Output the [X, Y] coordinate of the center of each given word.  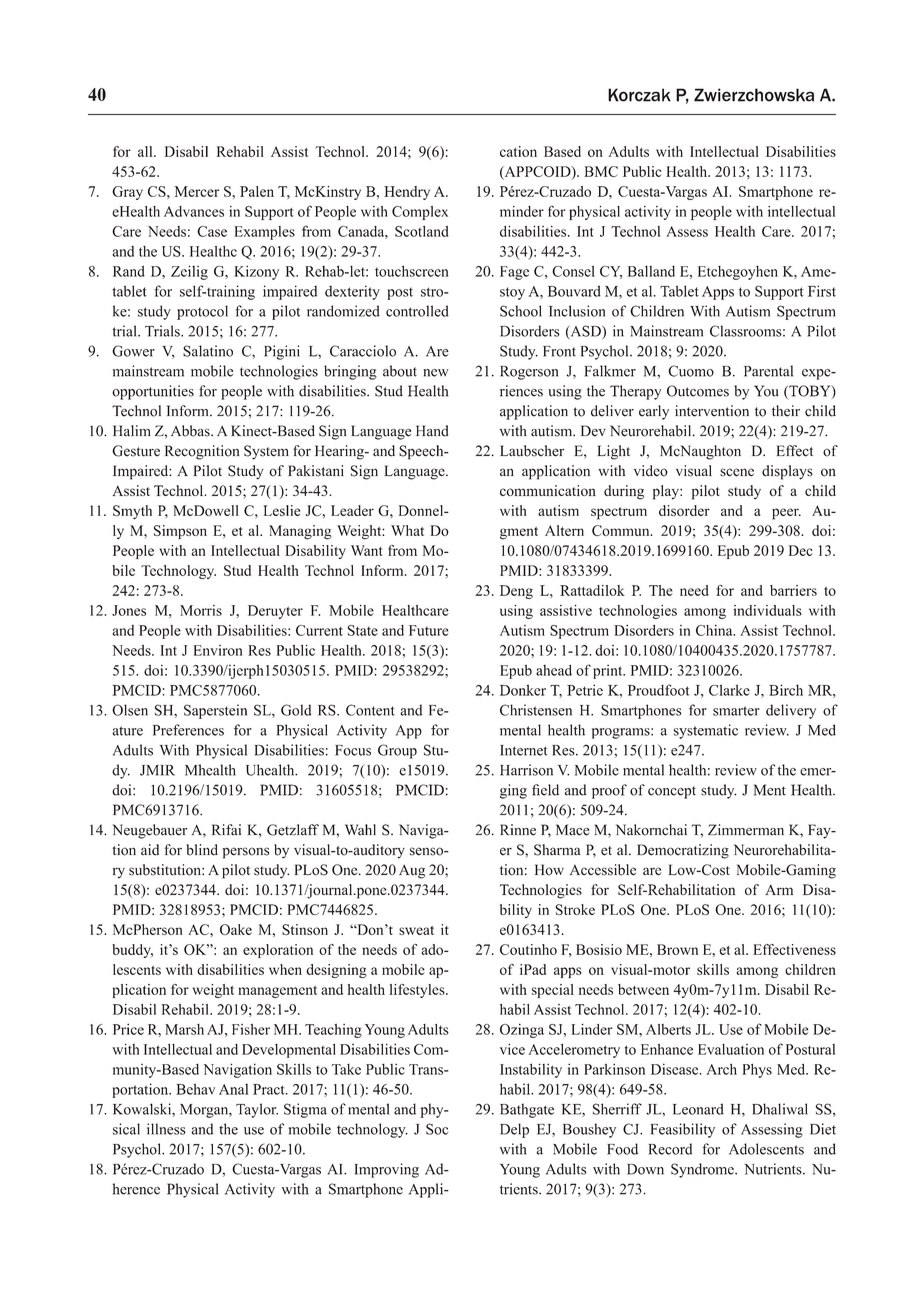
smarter [736, 711]
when [285, 969]
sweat [416, 930]
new [436, 373]
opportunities [153, 392]
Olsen [130, 710]
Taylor [257, 1110]
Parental [768, 371]
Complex [420, 213]
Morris [201, 610]
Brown [677, 949]
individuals [767, 610]
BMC [601, 171]
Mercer [196, 191]
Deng [516, 592]
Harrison [526, 770]
